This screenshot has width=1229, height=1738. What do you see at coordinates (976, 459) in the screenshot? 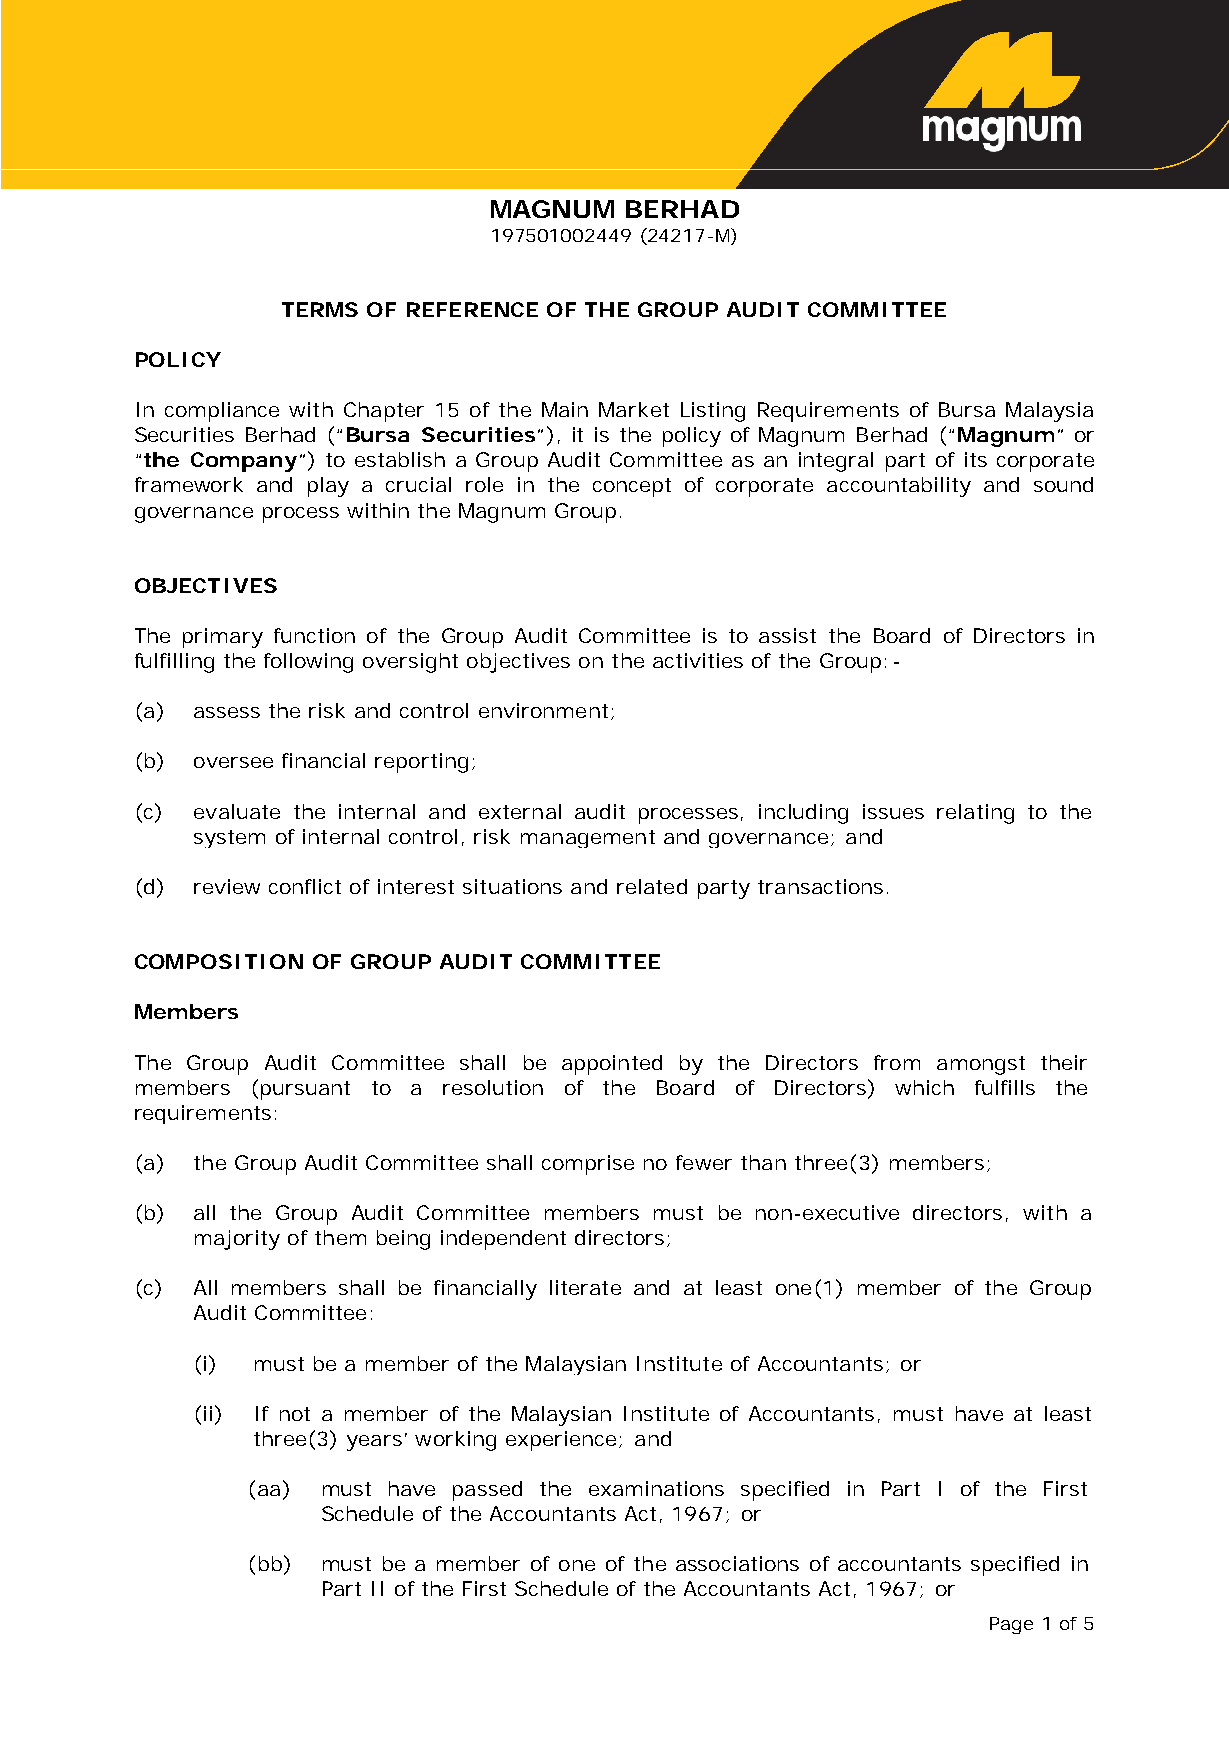
I see `its` at bounding box center [976, 459].
